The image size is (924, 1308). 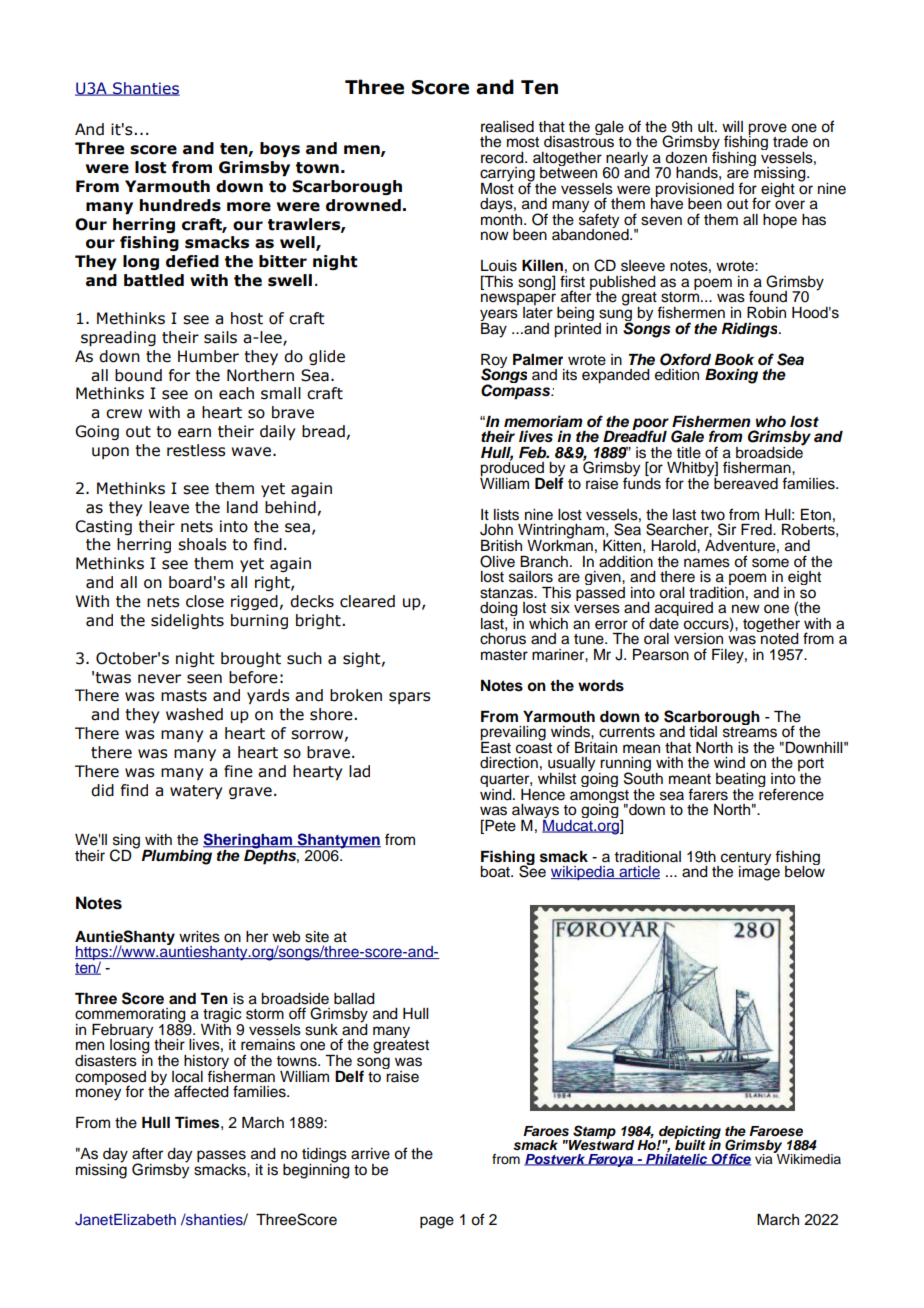 What do you see at coordinates (686, 158) in the page?
I see `dozen` at bounding box center [686, 158].
